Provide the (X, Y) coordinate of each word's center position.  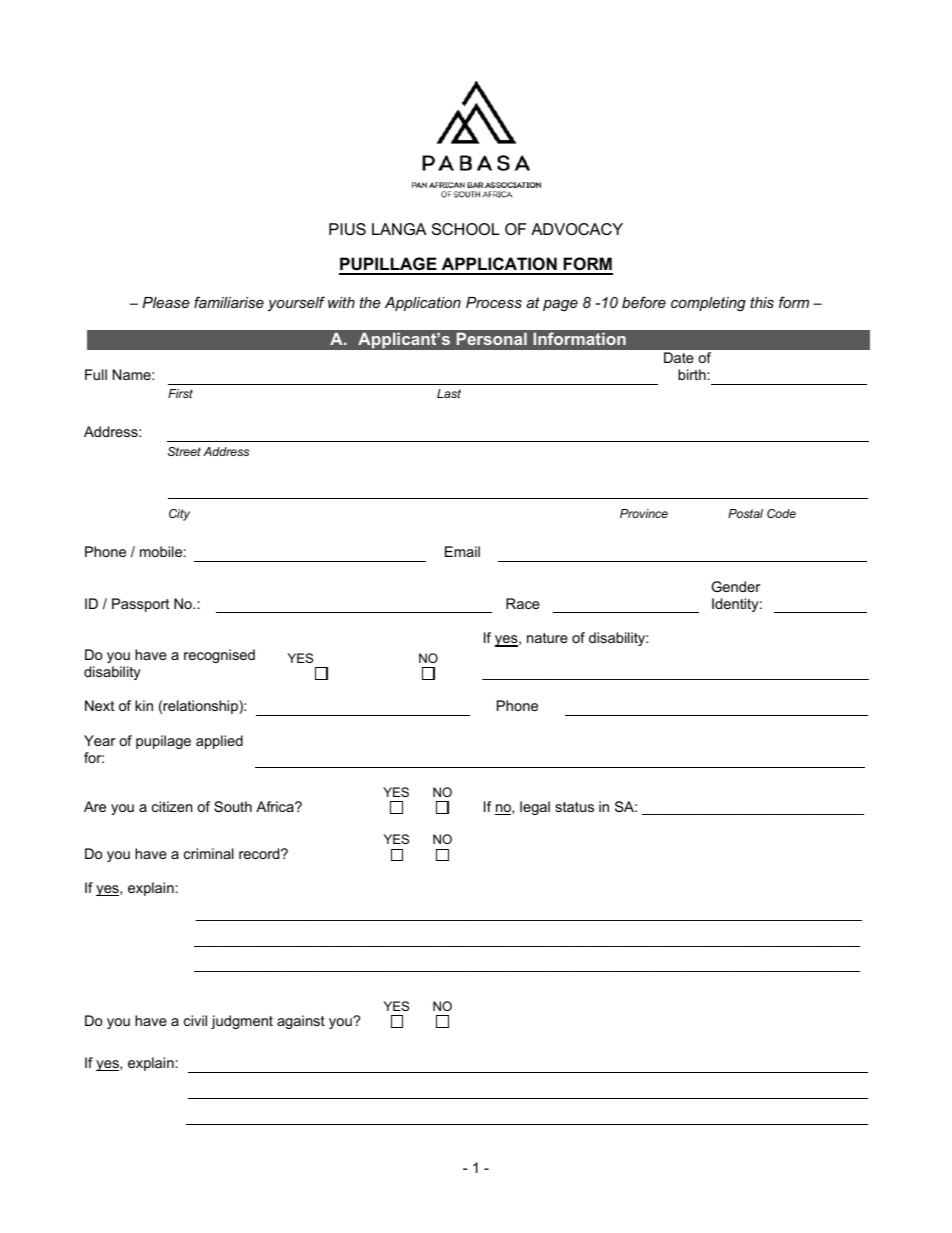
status (574, 807)
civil (195, 1020)
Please (166, 302)
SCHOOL (466, 229)
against (301, 1022)
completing (708, 304)
